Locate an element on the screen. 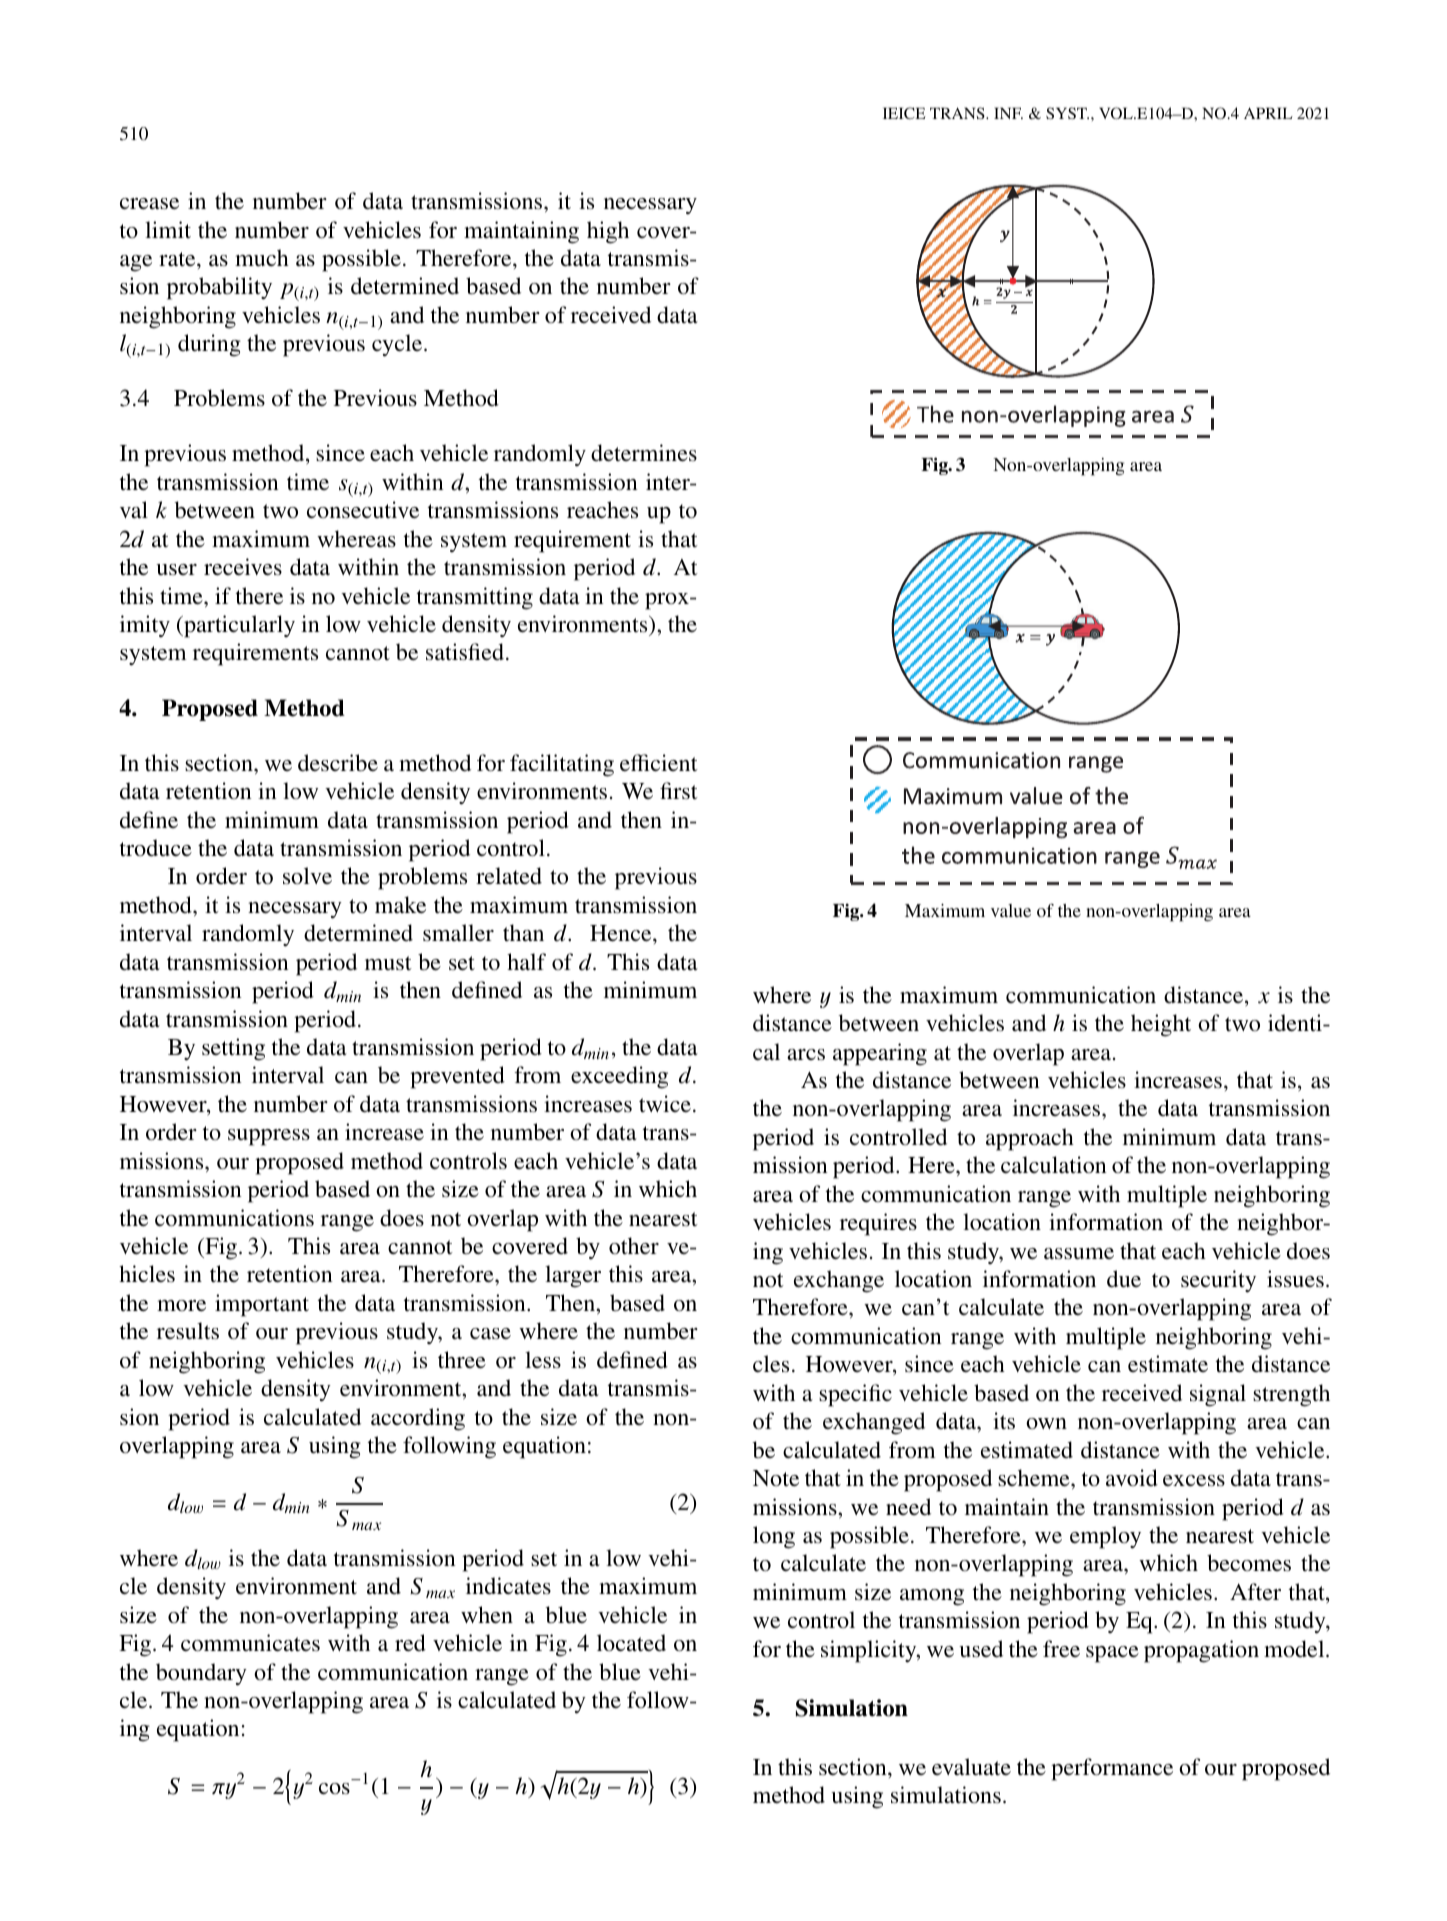  value is located at coordinates (1011, 910).
